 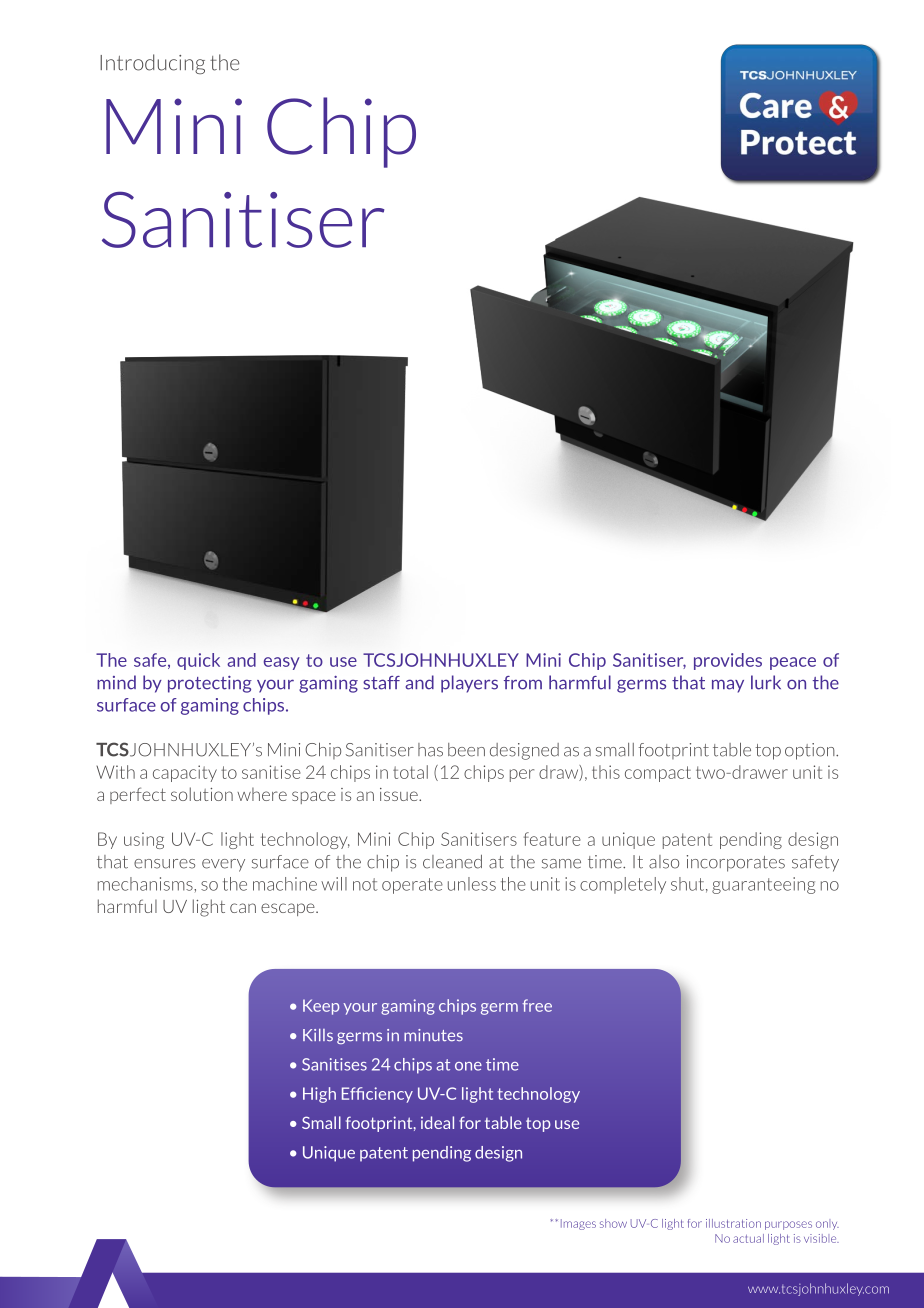 I want to click on Introducing, so click(x=152, y=64).
